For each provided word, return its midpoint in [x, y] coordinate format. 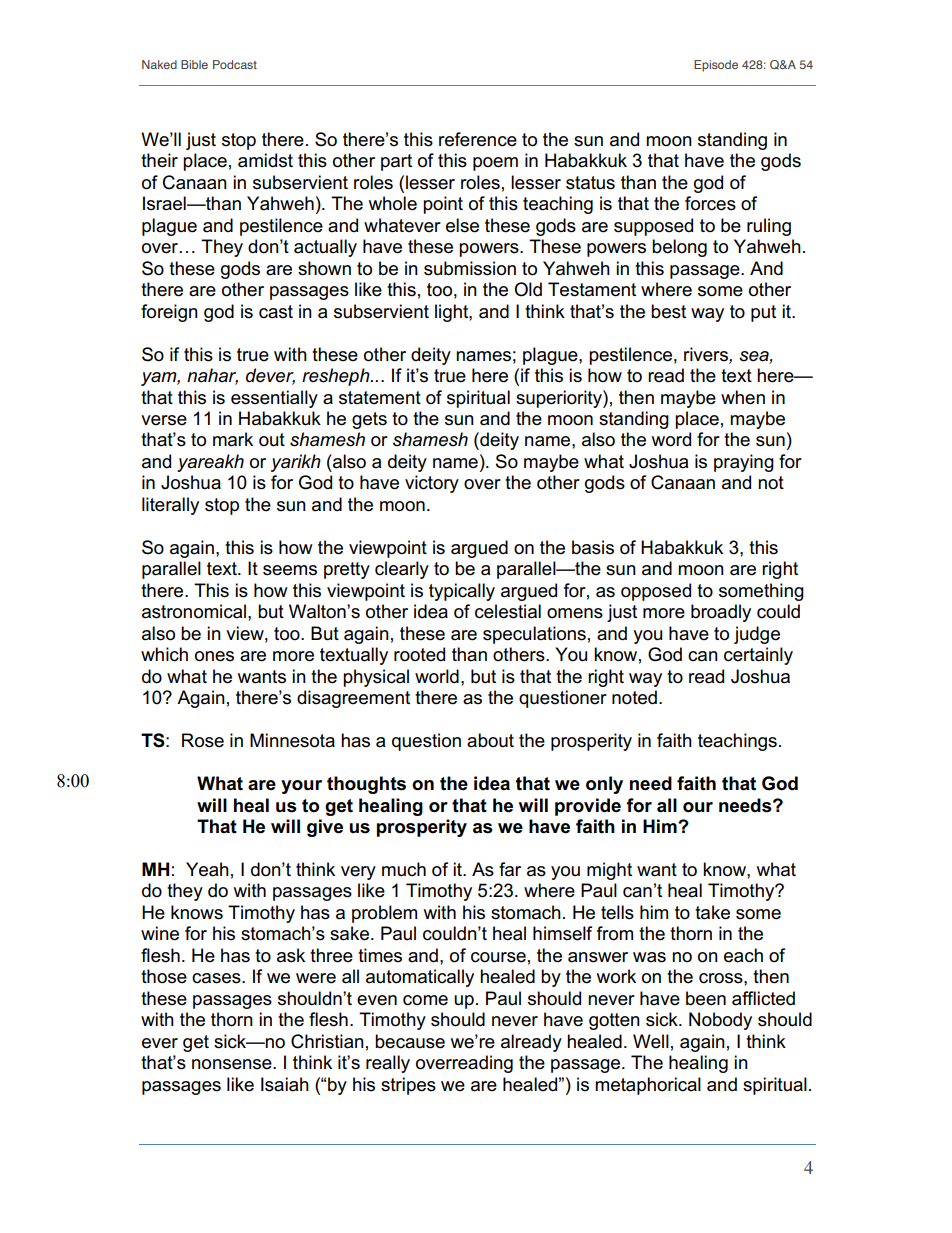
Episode [716, 66]
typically [462, 592]
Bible [194, 64]
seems [290, 570]
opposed [656, 592]
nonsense [233, 1064]
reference [478, 139]
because [410, 1041]
